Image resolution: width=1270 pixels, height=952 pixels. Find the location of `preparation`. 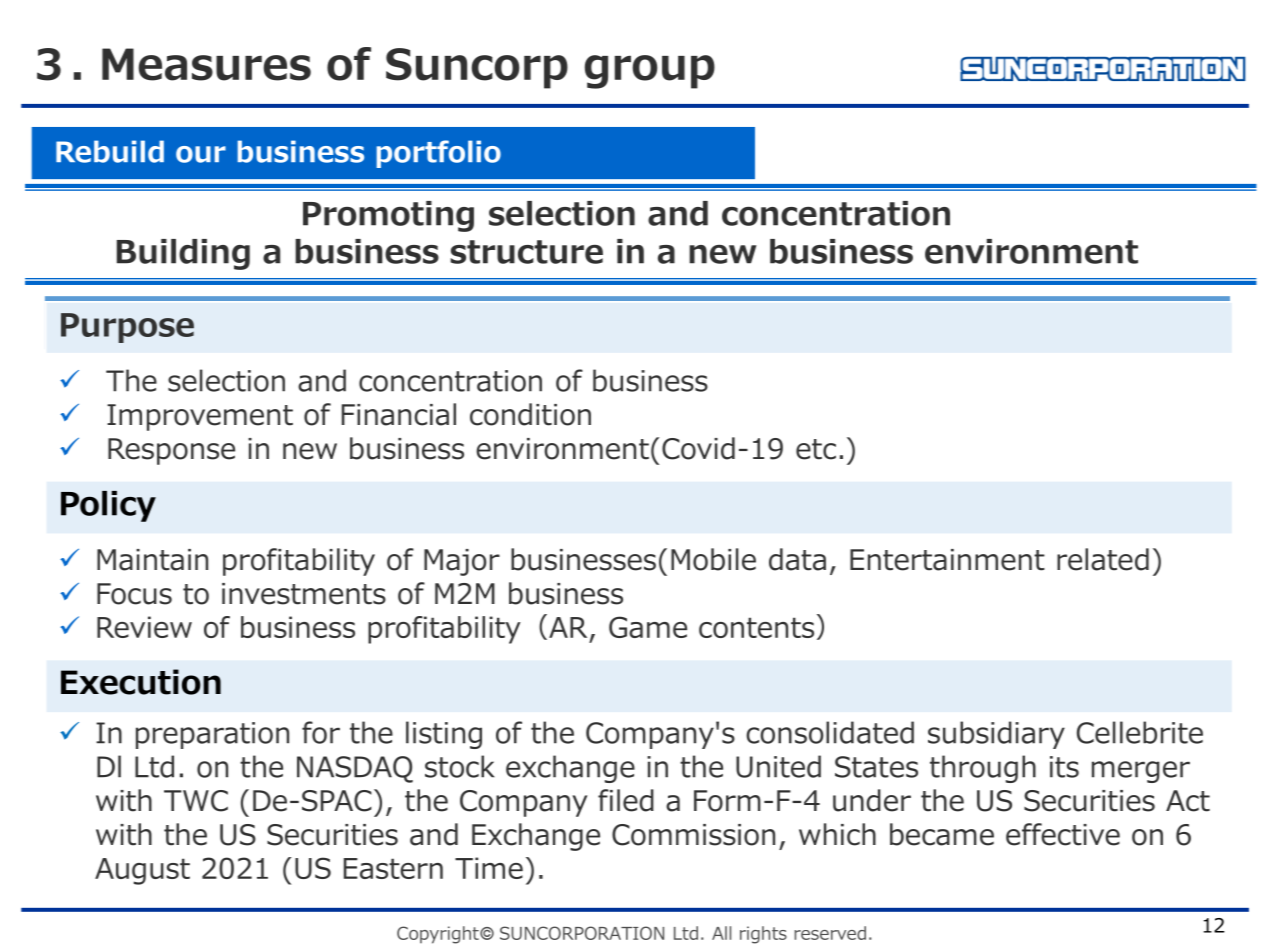

preparation is located at coordinates (212, 735).
